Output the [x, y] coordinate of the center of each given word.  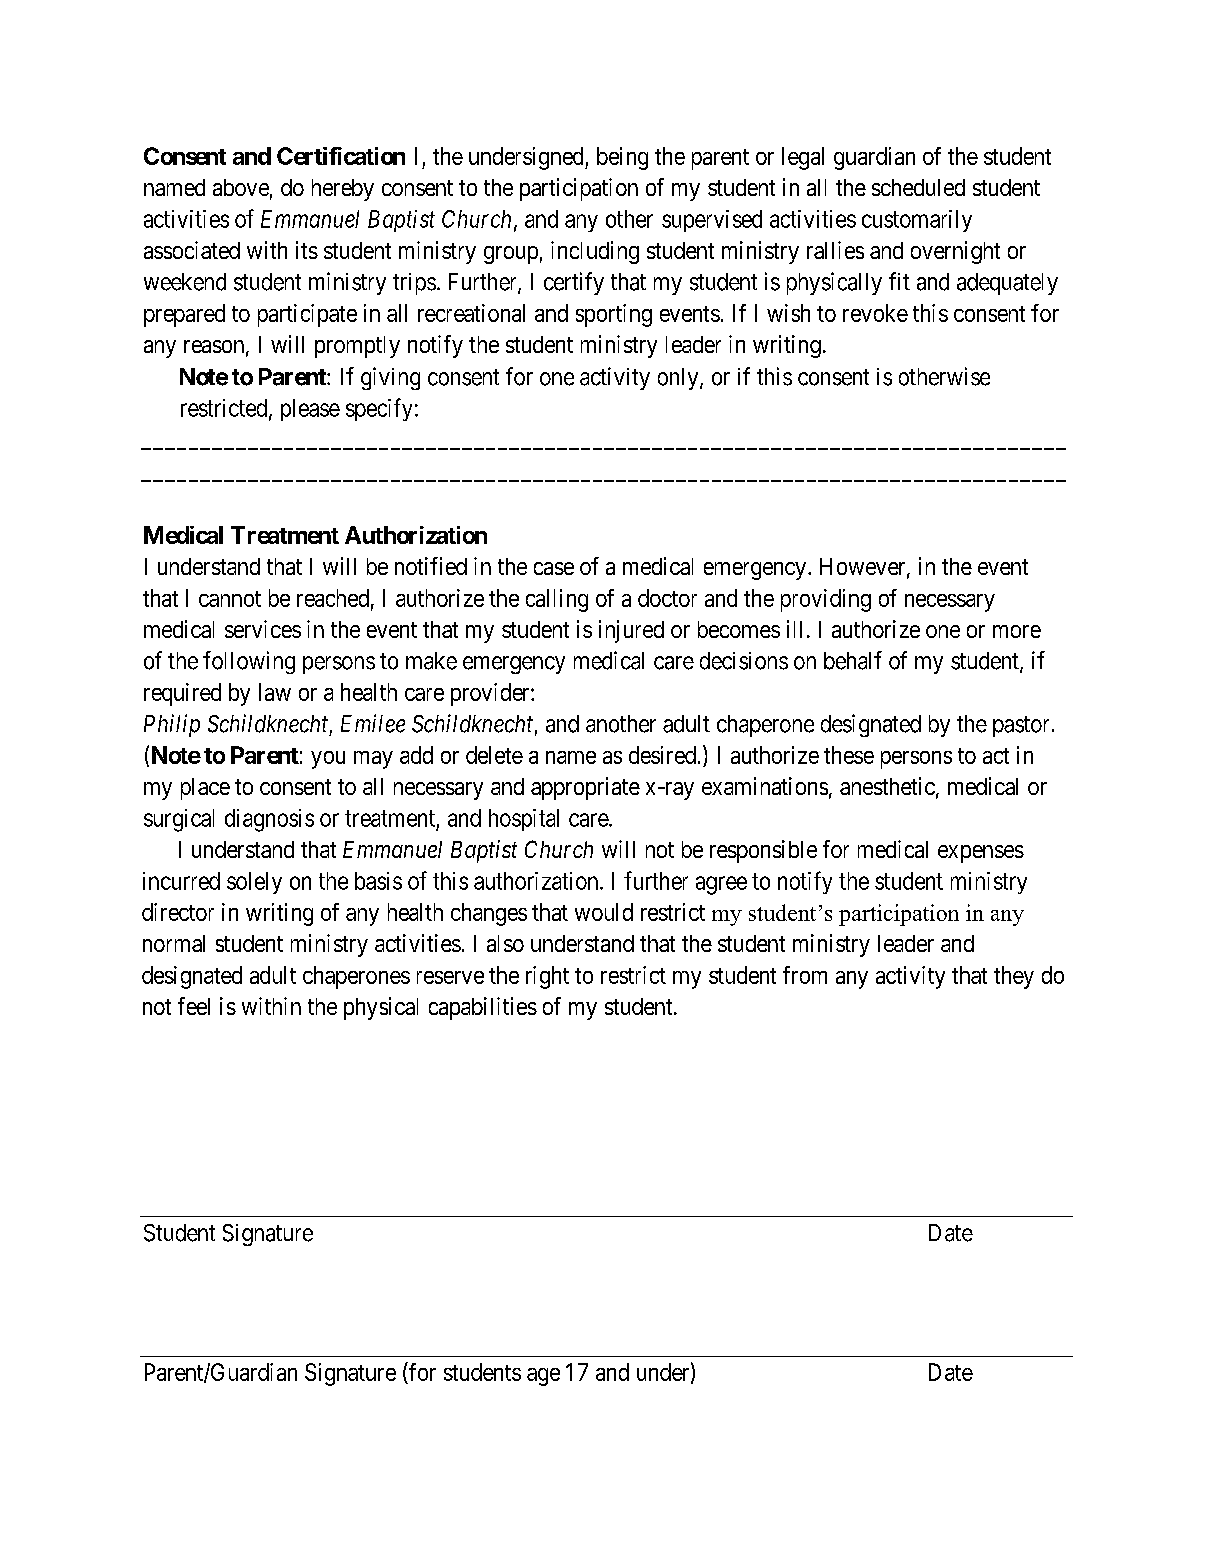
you [328, 760]
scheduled [918, 187]
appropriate [585, 788]
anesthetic [887, 786]
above [241, 187]
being [622, 158]
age [543, 1377]
